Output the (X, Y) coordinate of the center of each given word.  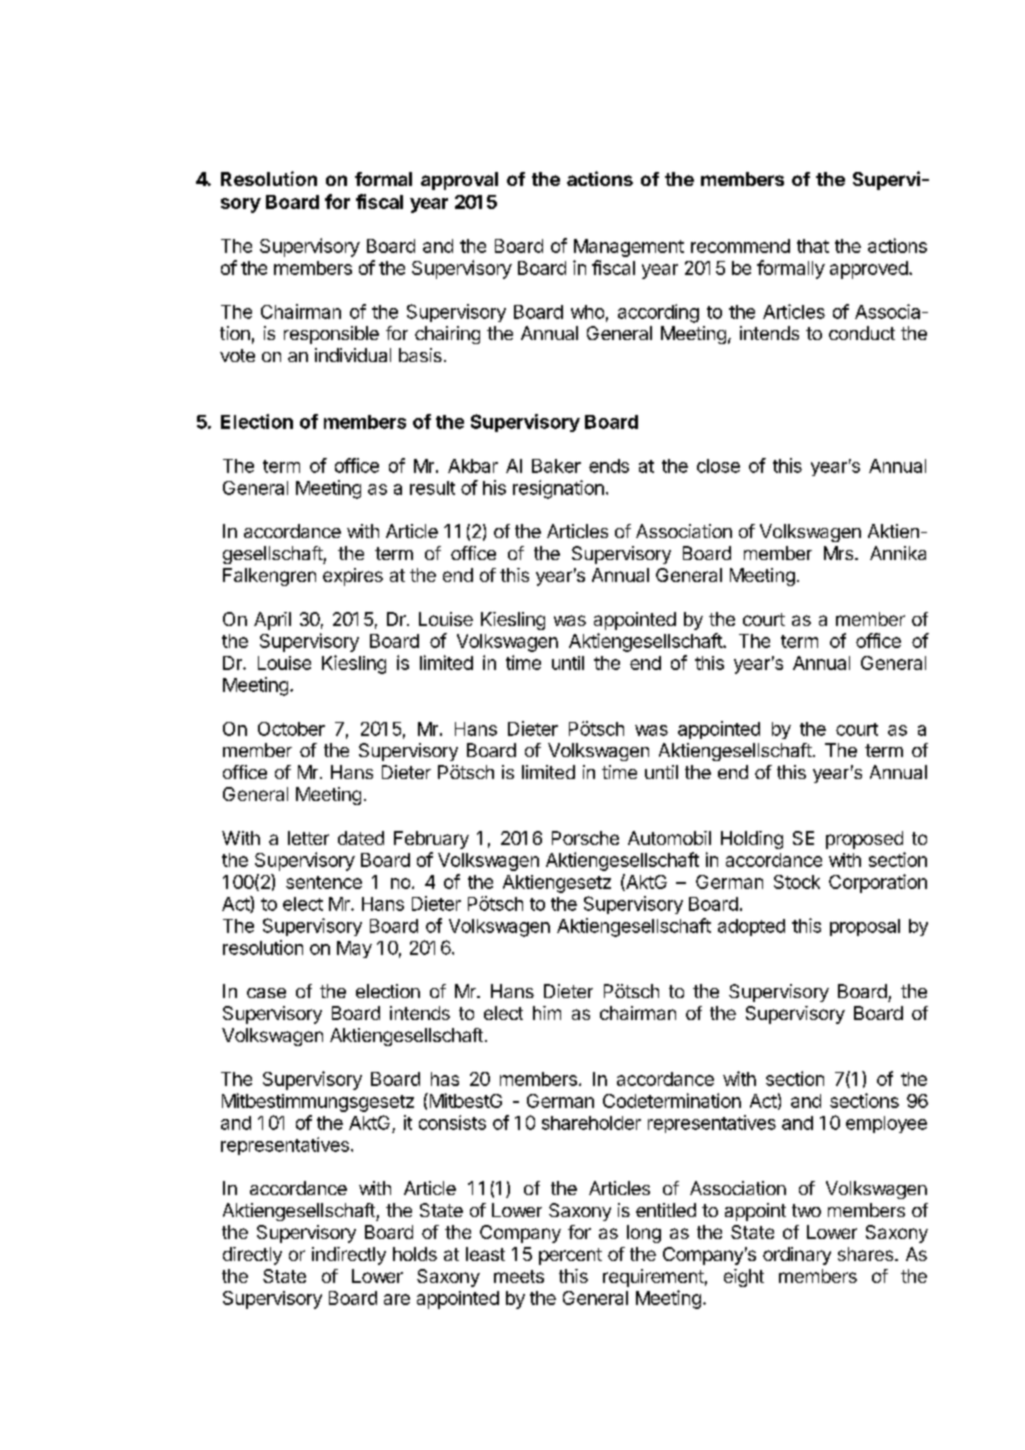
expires (353, 577)
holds (415, 1254)
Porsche (585, 838)
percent (570, 1256)
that (813, 246)
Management (629, 248)
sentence (324, 882)
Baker (556, 466)
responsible (331, 335)
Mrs (840, 553)
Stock (797, 882)
